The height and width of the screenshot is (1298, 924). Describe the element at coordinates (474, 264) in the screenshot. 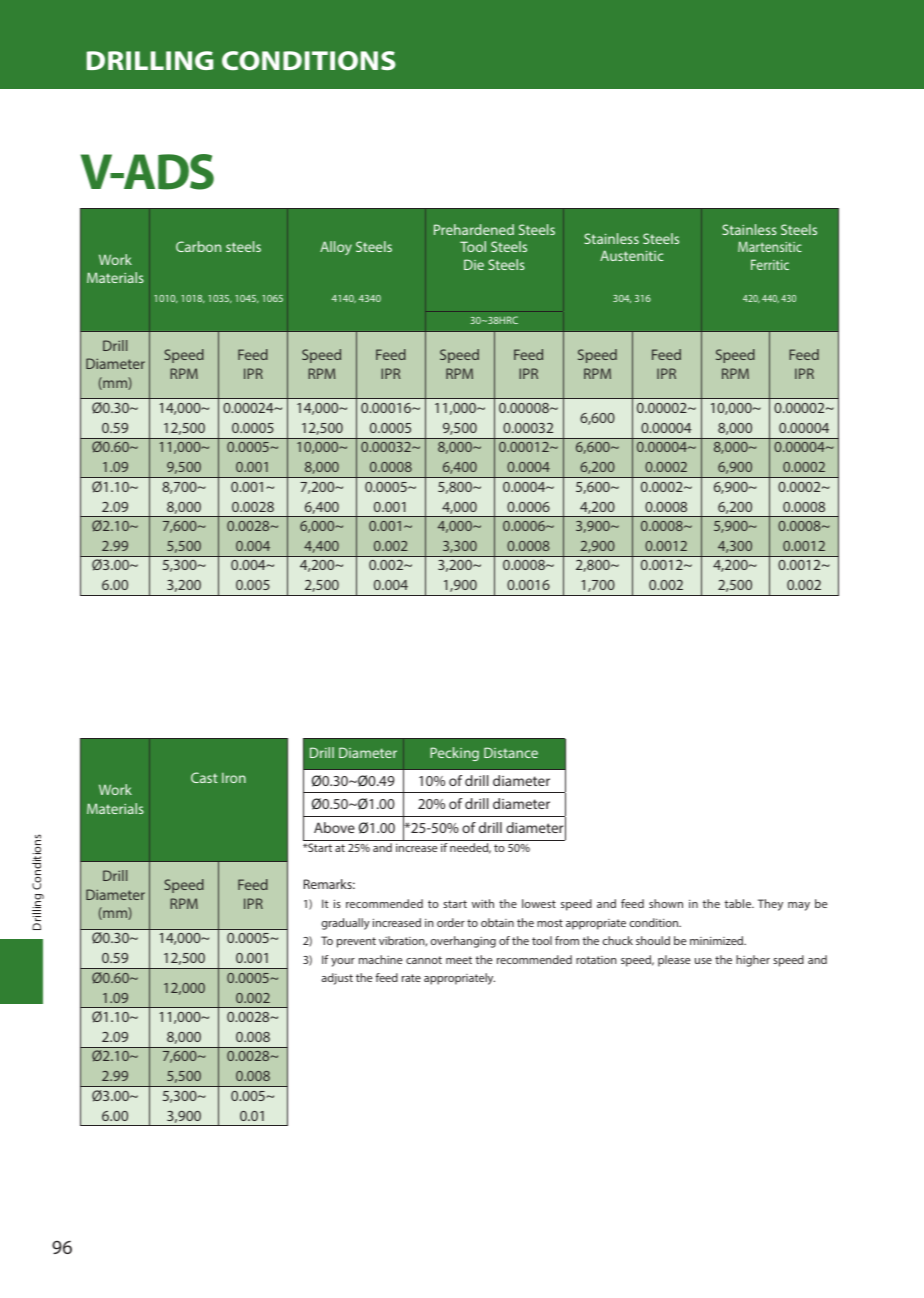

I see `Die` at that location.
